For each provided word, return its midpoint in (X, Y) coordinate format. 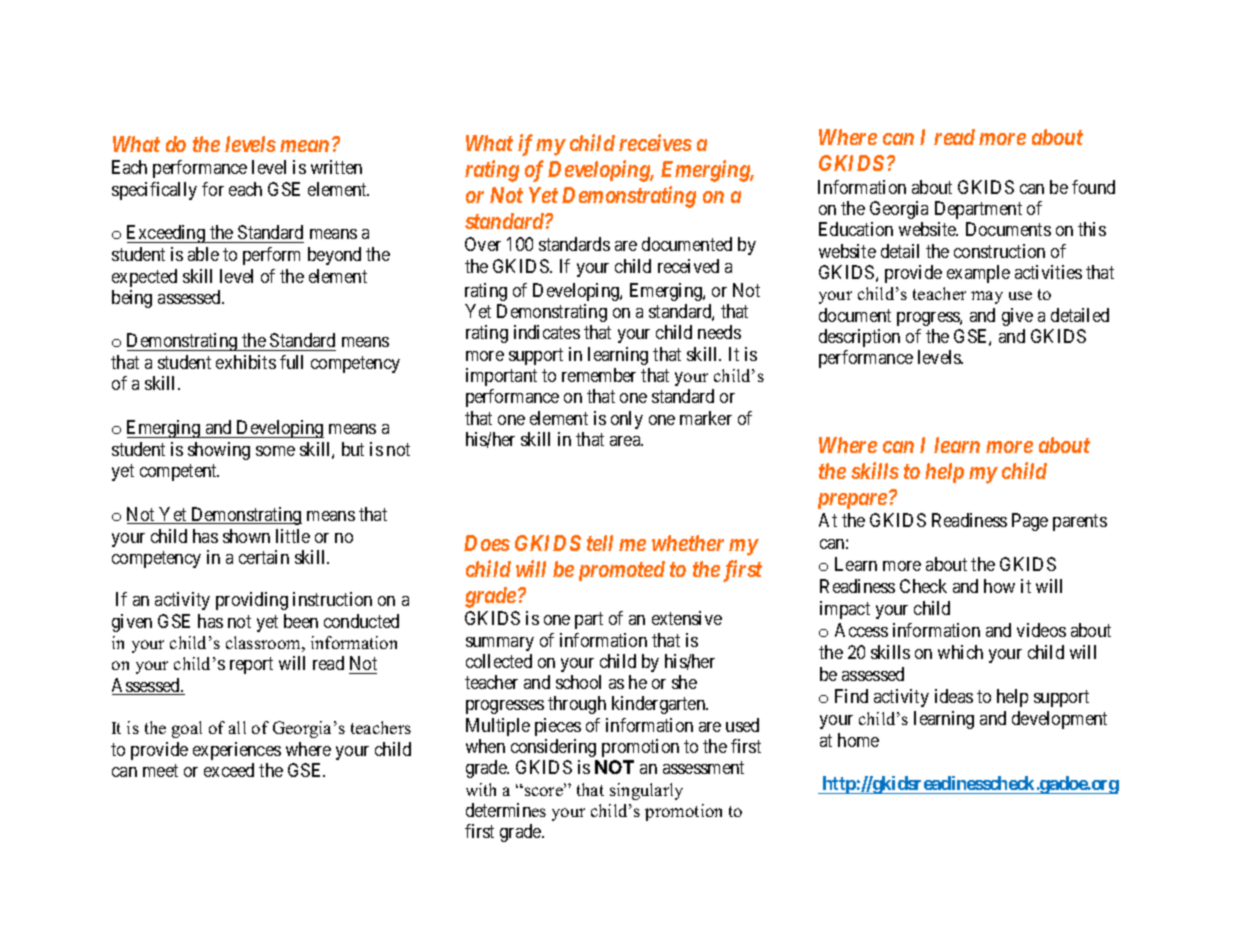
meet (160, 770)
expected (144, 278)
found (1093, 187)
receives (655, 142)
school (578, 682)
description (859, 338)
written (336, 167)
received (688, 266)
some (275, 451)
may (987, 297)
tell (600, 543)
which (960, 652)
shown (246, 536)
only (627, 420)
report (251, 666)
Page (1030, 522)
